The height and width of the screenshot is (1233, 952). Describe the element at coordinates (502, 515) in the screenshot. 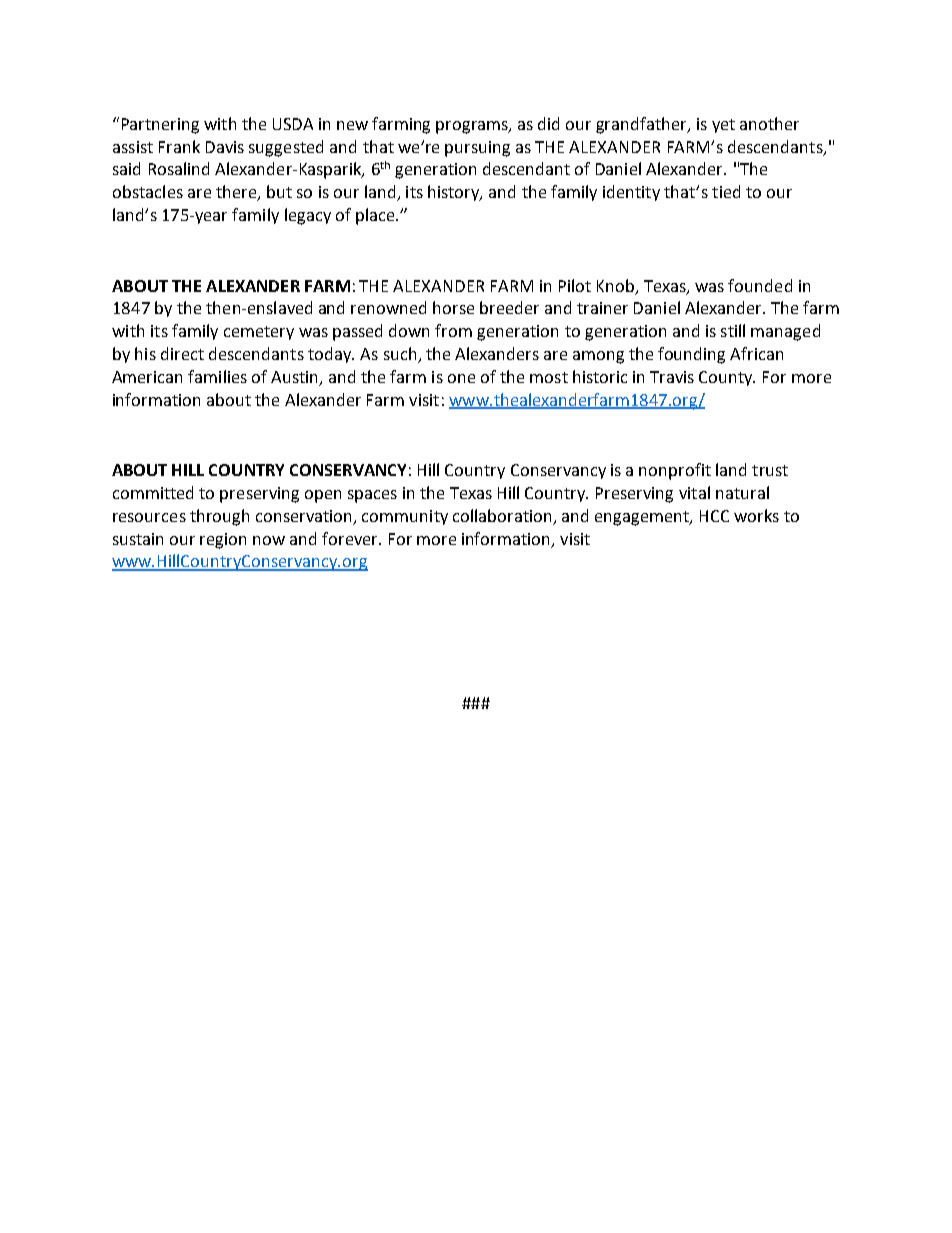

I see `collaboration` at that location.
